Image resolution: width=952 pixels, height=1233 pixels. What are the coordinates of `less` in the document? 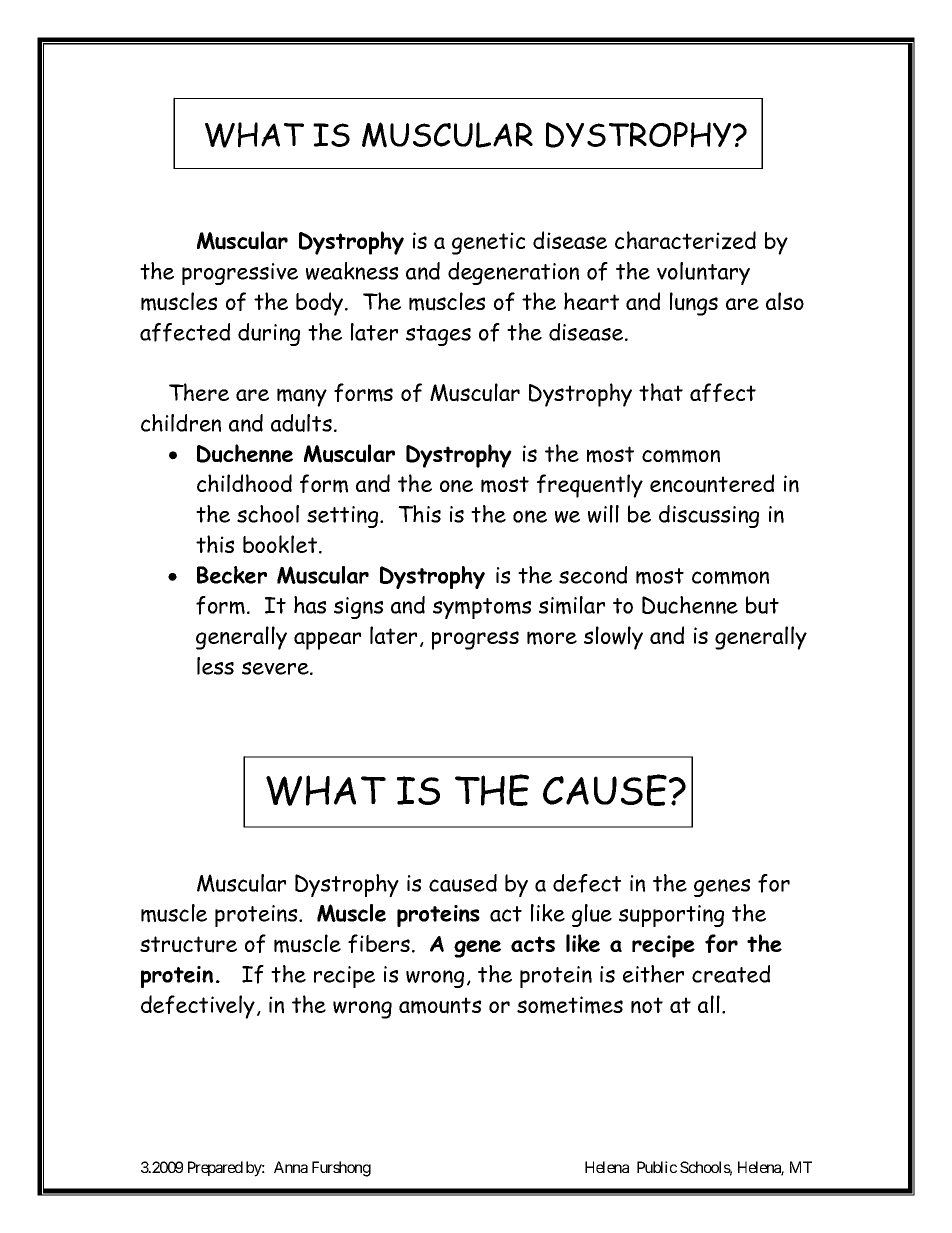 It's located at (215, 666).
